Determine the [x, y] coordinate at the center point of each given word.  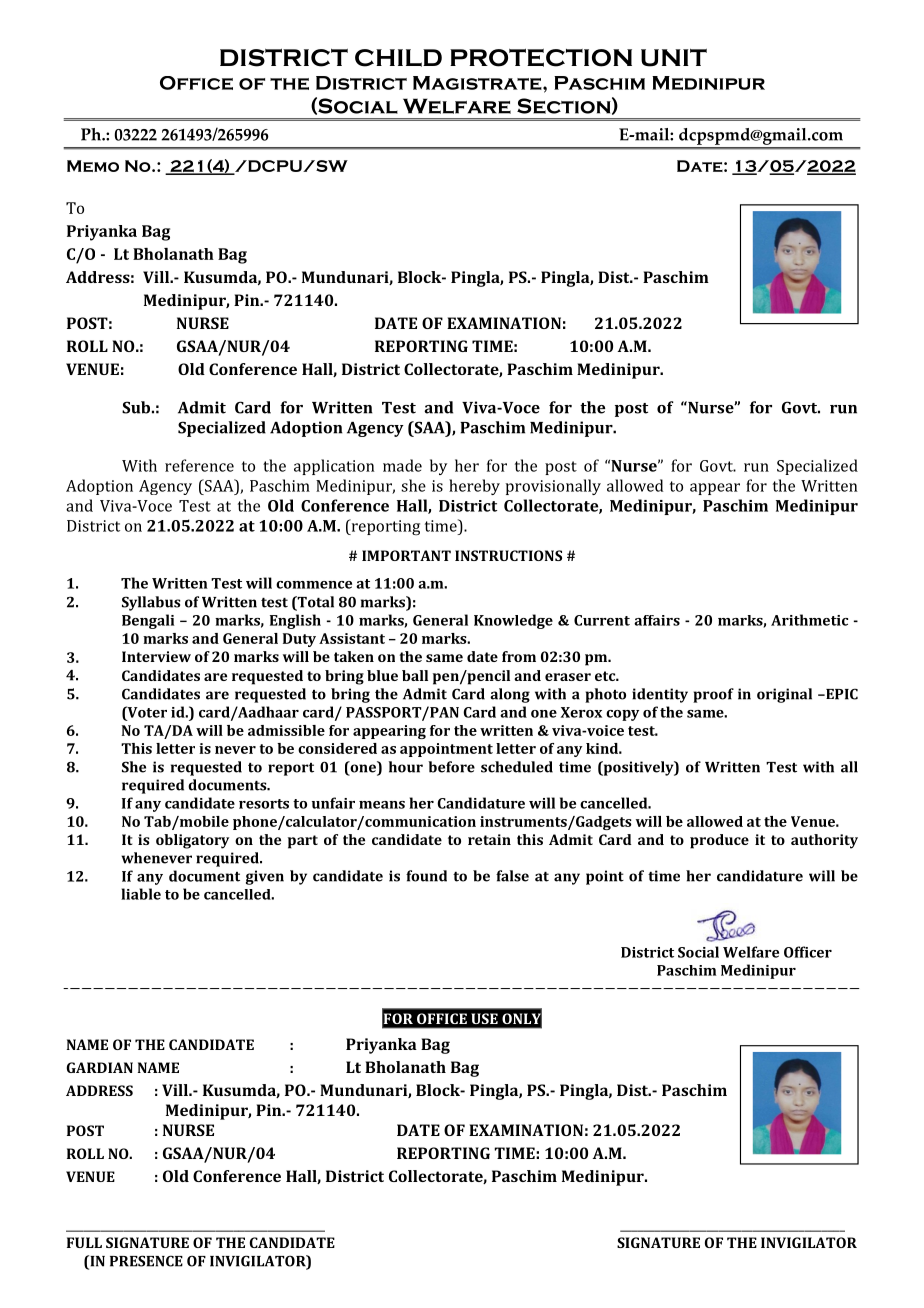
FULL [84, 1242]
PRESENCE [146, 1261]
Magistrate [478, 83]
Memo [93, 166]
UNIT [674, 58]
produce [719, 841]
